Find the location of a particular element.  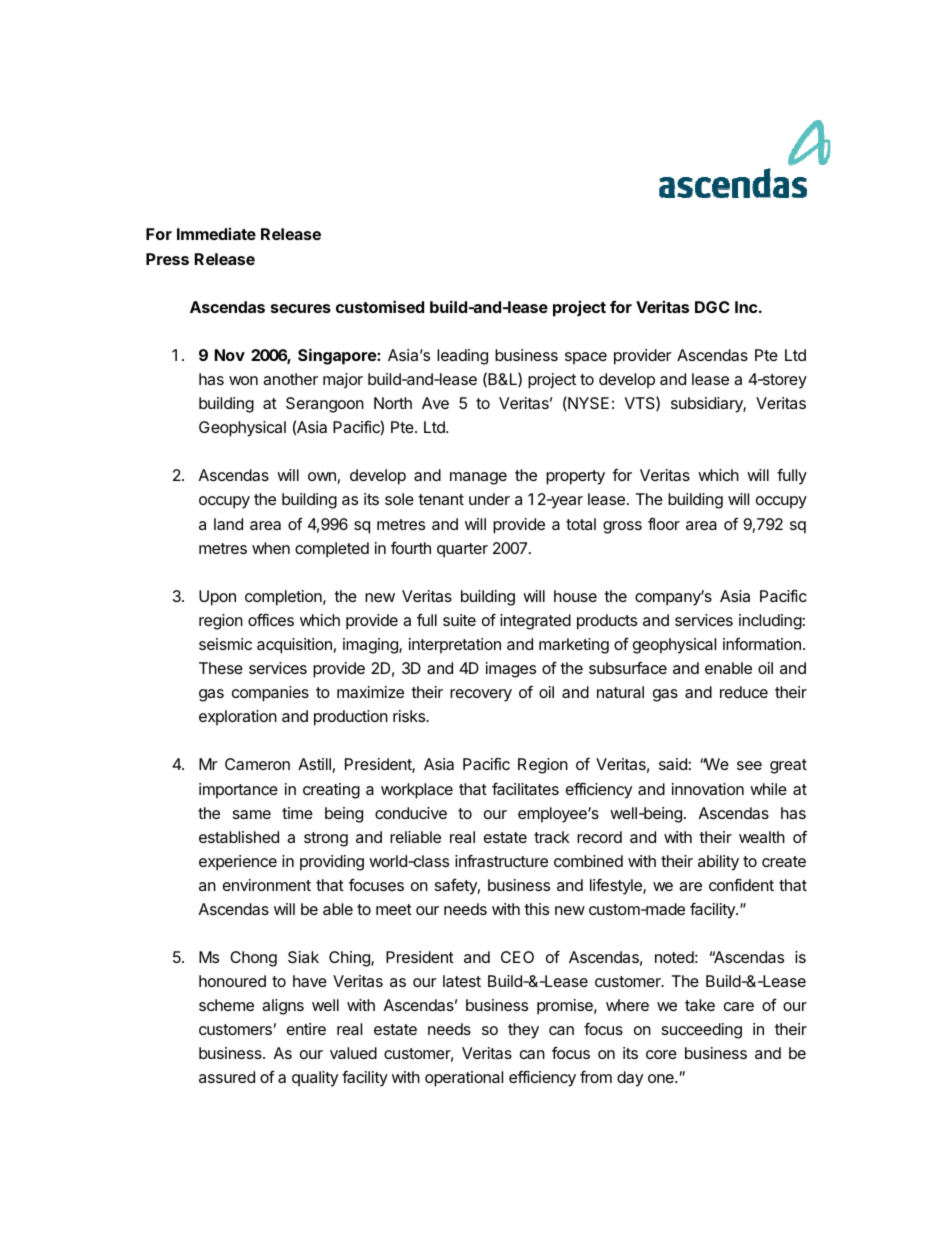

operational is located at coordinates (464, 1079).
